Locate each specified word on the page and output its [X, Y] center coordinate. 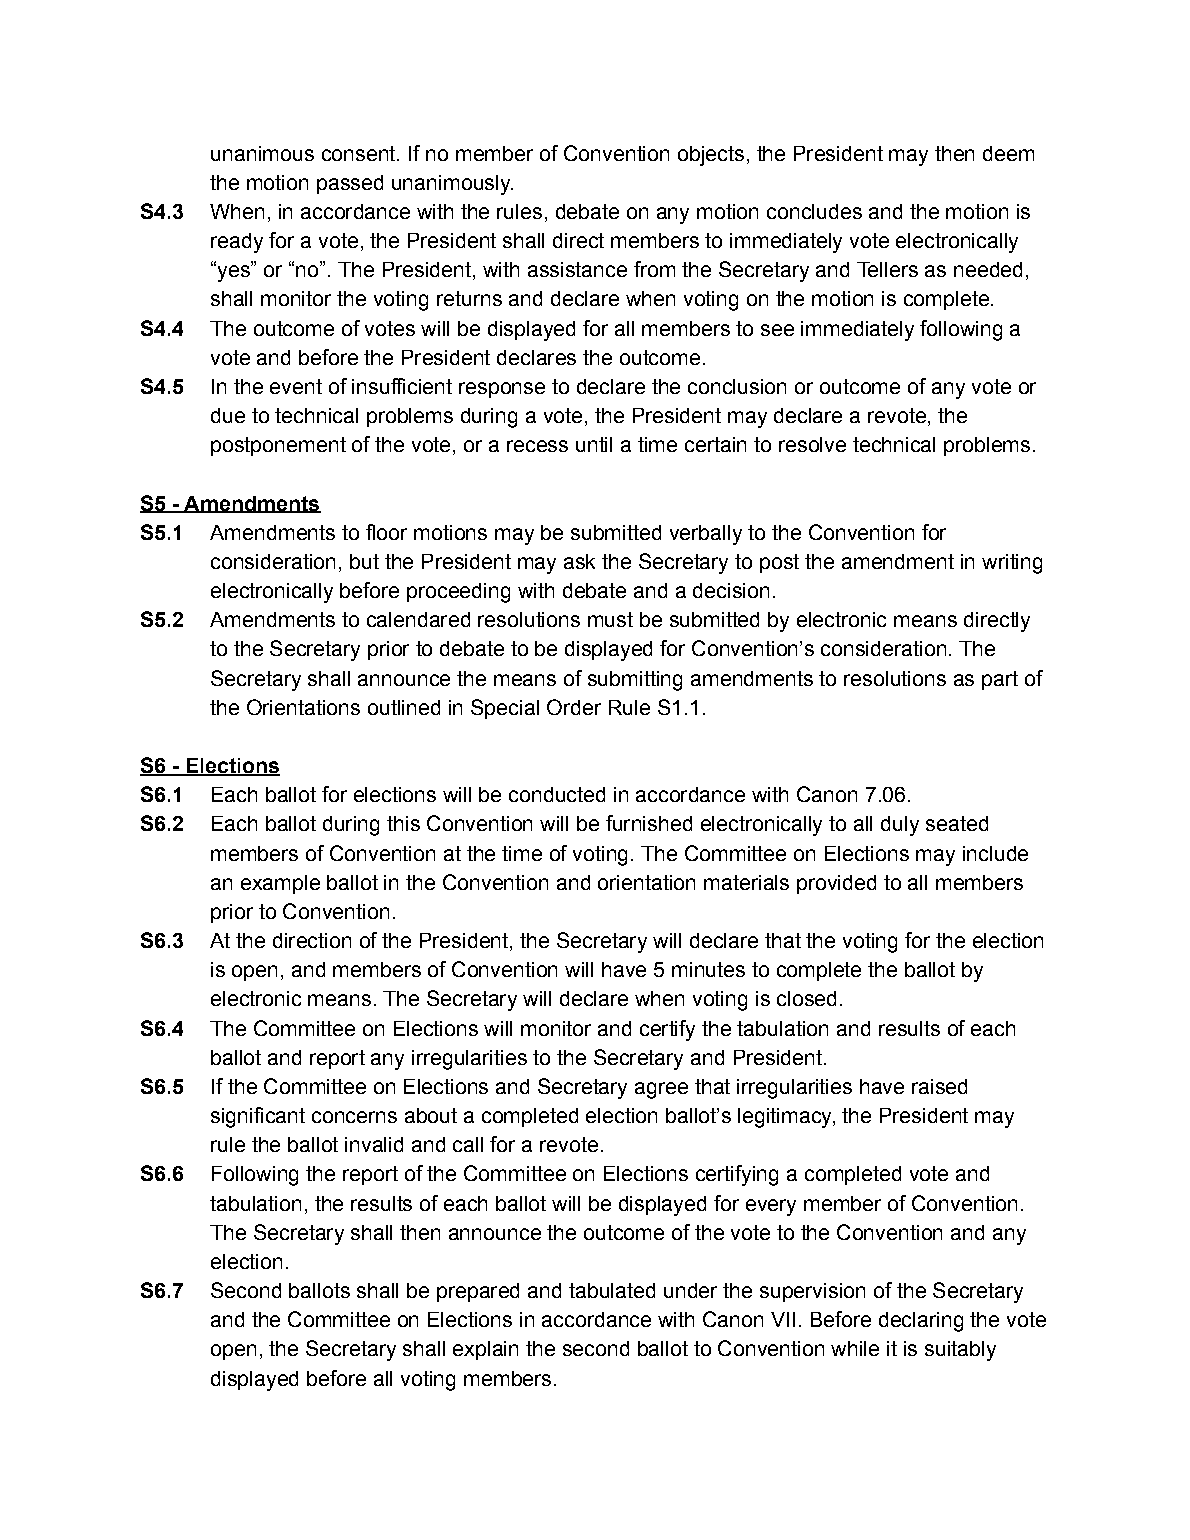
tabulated [612, 1290]
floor [386, 532]
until [594, 444]
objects [711, 156]
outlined [404, 707]
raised [939, 1086]
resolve [812, 444]
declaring [921, 1322]
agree [661, 1090]
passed [350, 184]
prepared [478, 1292]
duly [900, 826]
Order [574, 707]
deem [1008, 153]
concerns [354, 1117]
